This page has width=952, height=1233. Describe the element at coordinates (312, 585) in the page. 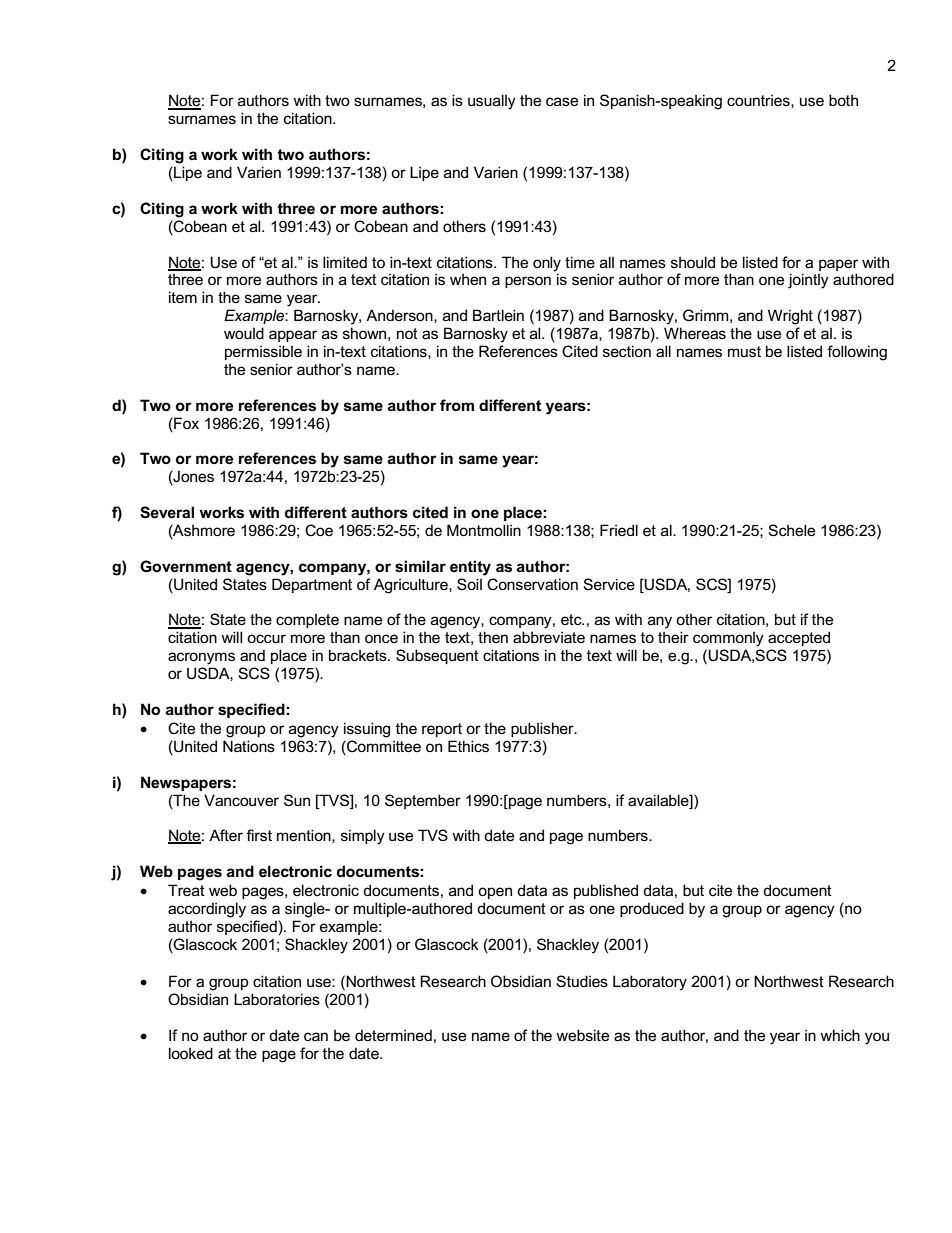

I see `Department` at that location.
